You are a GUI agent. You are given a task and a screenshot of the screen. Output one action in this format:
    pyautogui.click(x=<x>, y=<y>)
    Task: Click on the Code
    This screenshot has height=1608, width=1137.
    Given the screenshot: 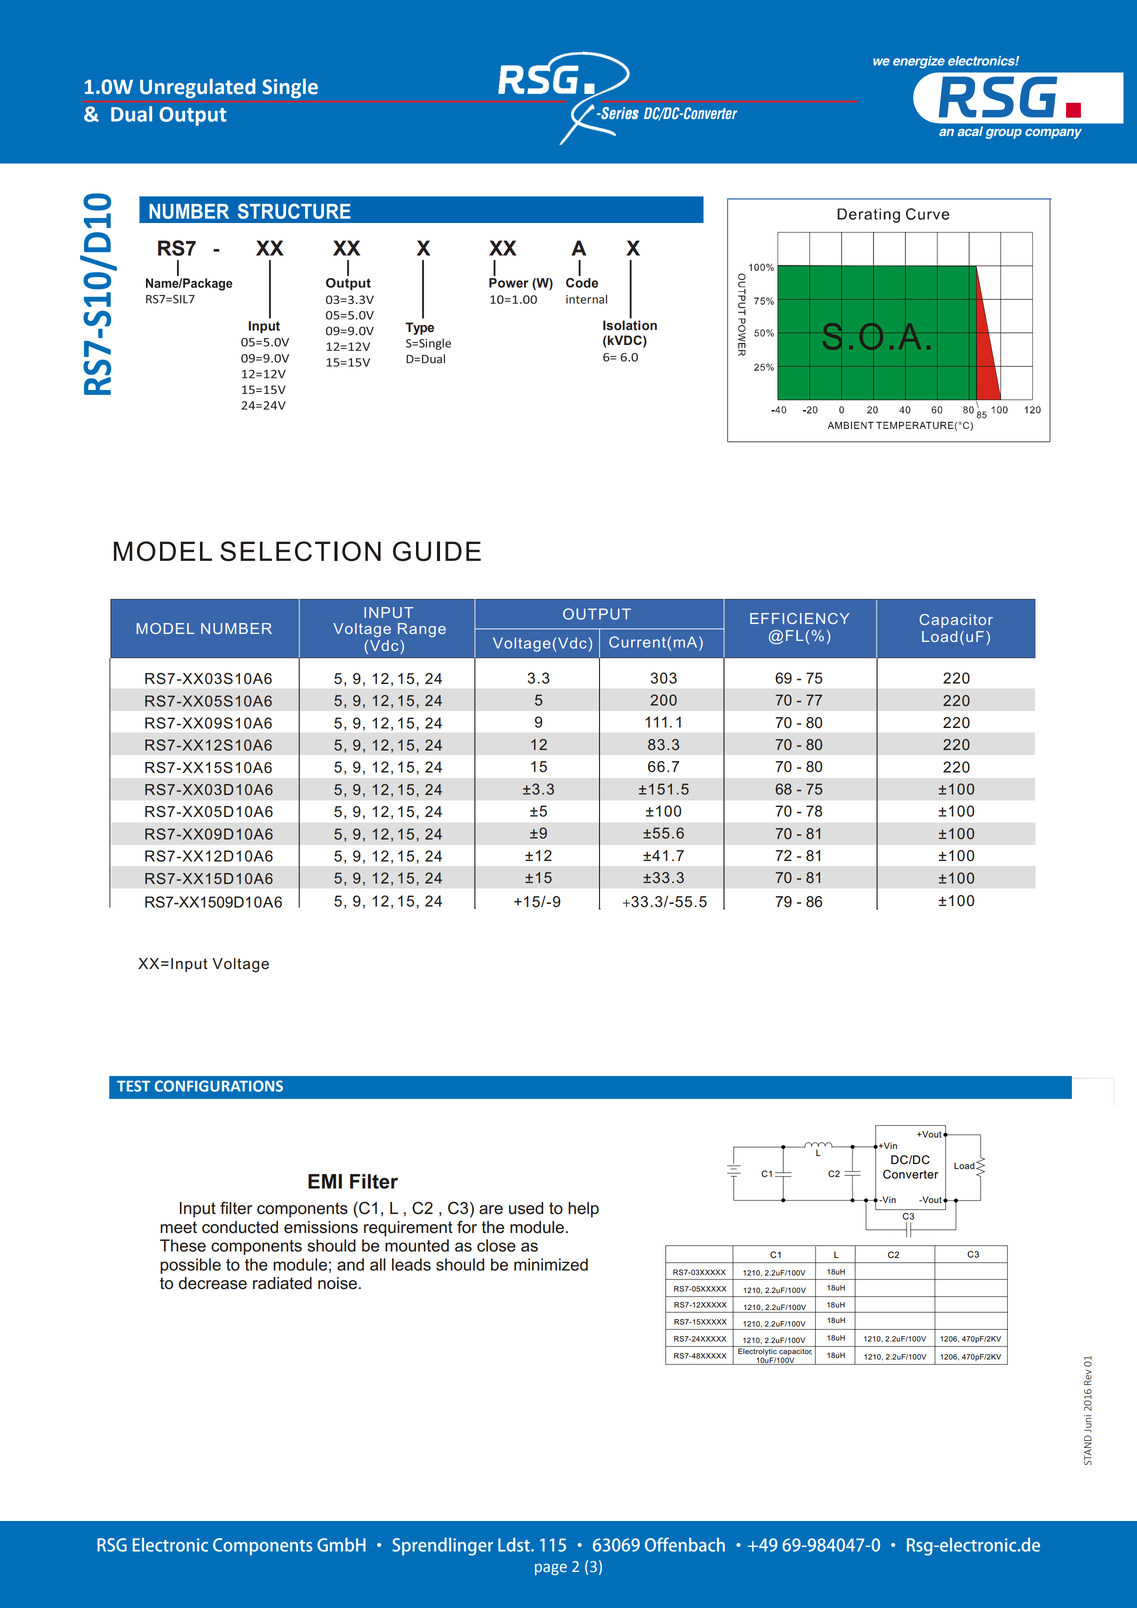 What is the action you would take?
    pyautogui.click(x=582, y=283)
